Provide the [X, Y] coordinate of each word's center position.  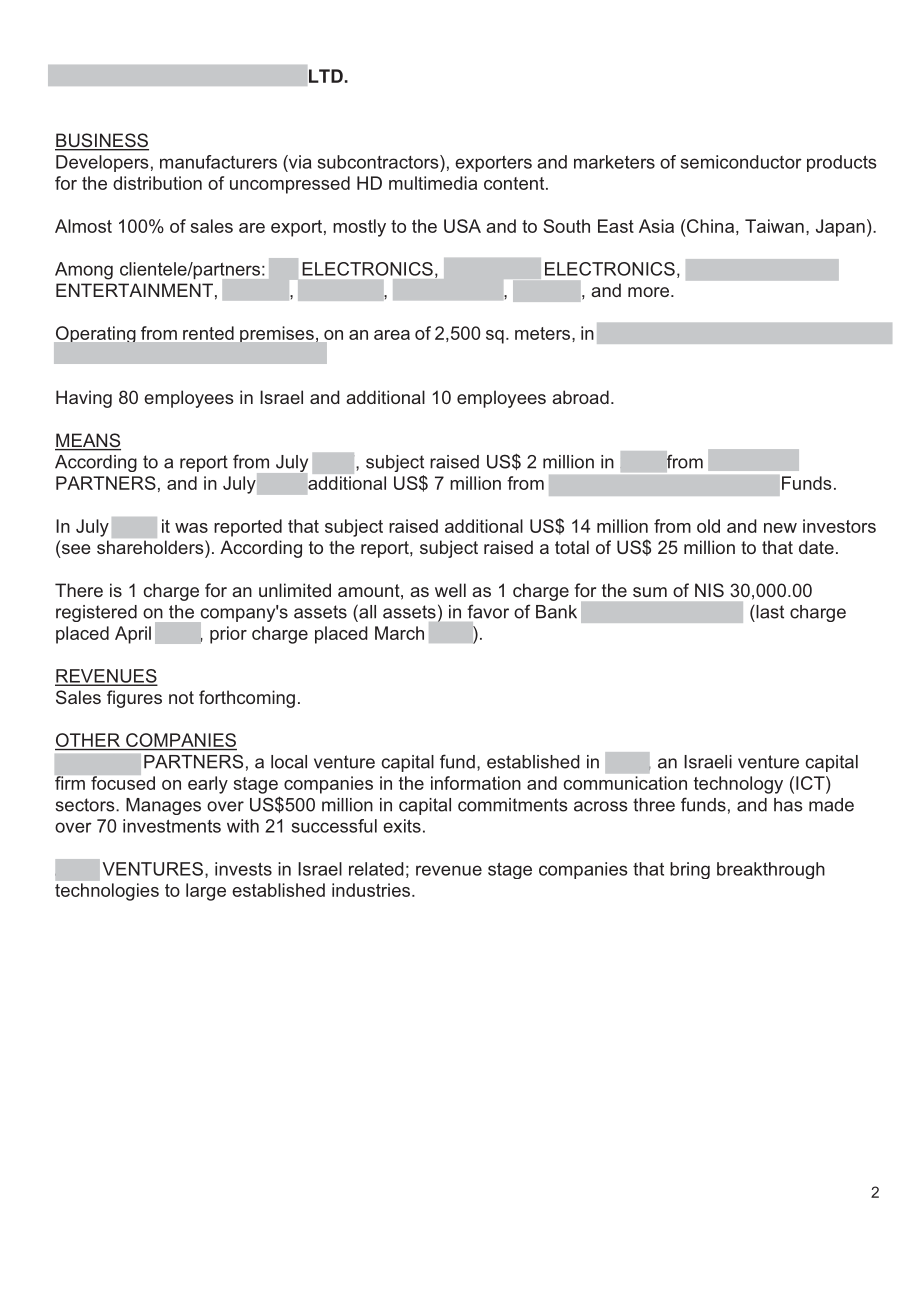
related [376, 869]
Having [84, 399]
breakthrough [771, 870]
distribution [157, 183]
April [133, 635]
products [842, 163]
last [769, 612]
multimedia [433, 183]
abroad [580, 397]
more [648, 292]
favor [488, 611]
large [206, 892]
